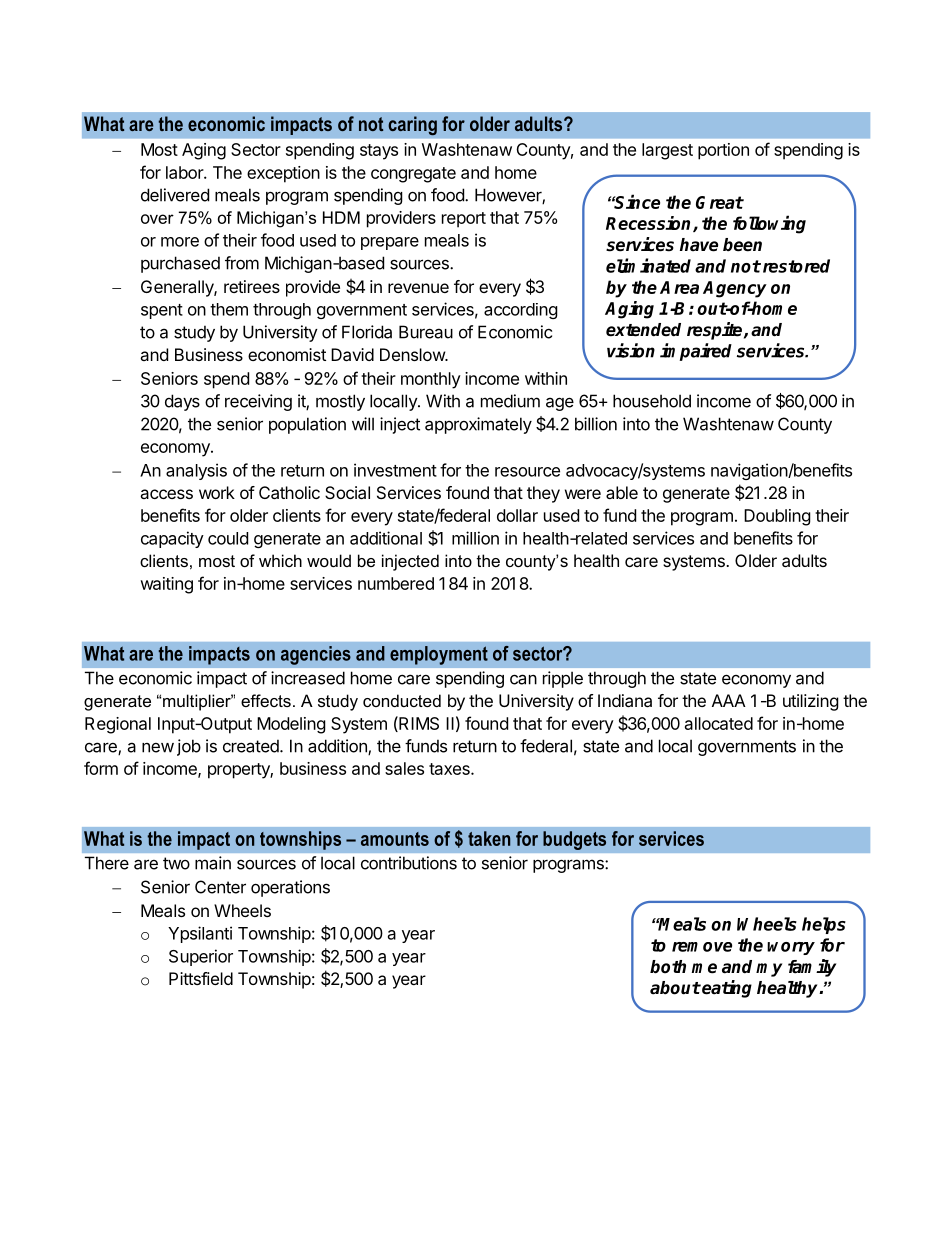 This screenshot has height=1233, width=952. Describe the element at coordinates (723, 151) in the screenshot. I see `portion` at that location.
